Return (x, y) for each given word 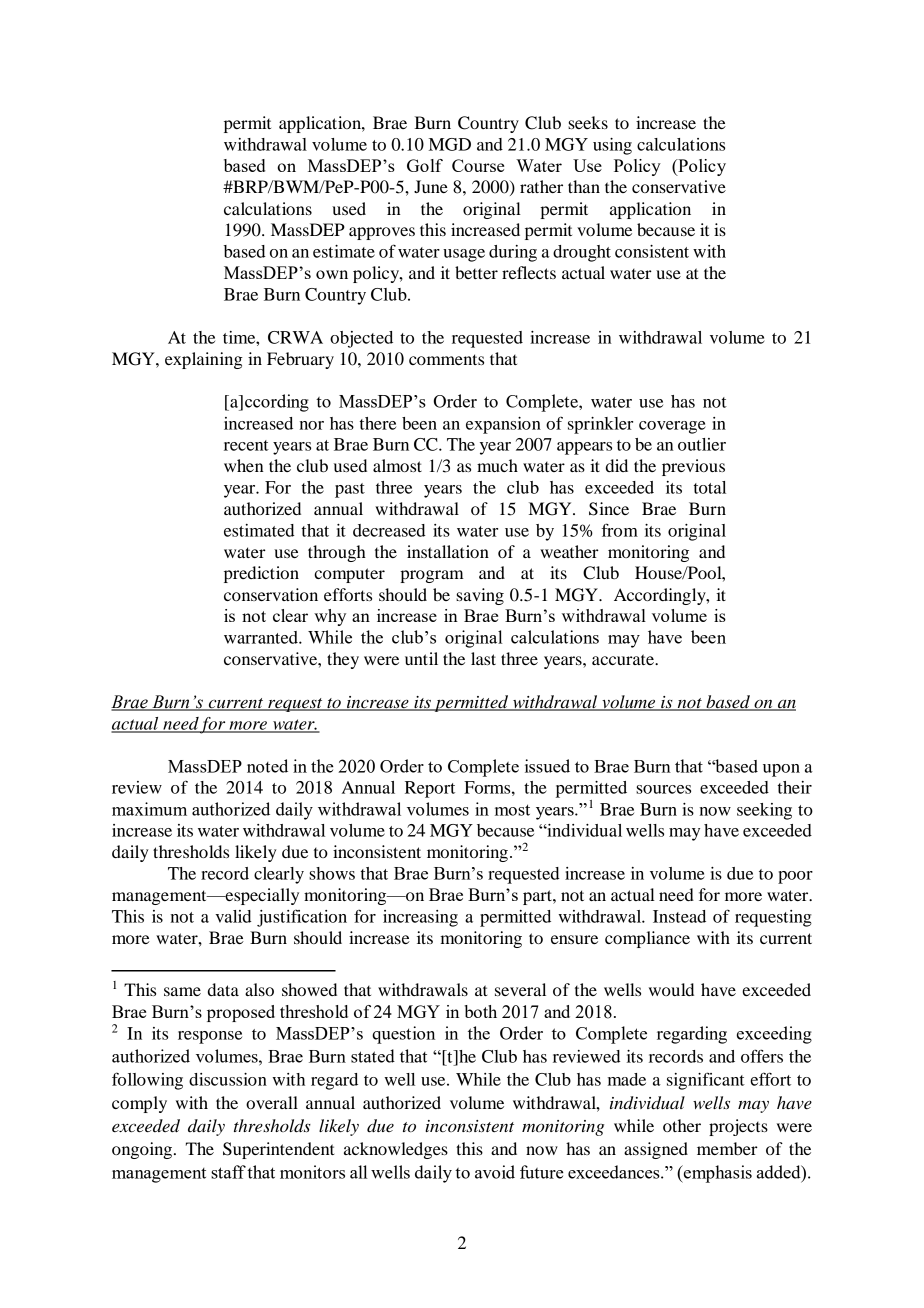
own (332, 274)
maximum (149, 809)
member (727, 1148)
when (244, 465)
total (710, 487)
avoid (495, 1172)
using (612, 146)
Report (430, 789)
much (497, 465)
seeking (764, 811)
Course (478, 165)
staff (228, 1172)
